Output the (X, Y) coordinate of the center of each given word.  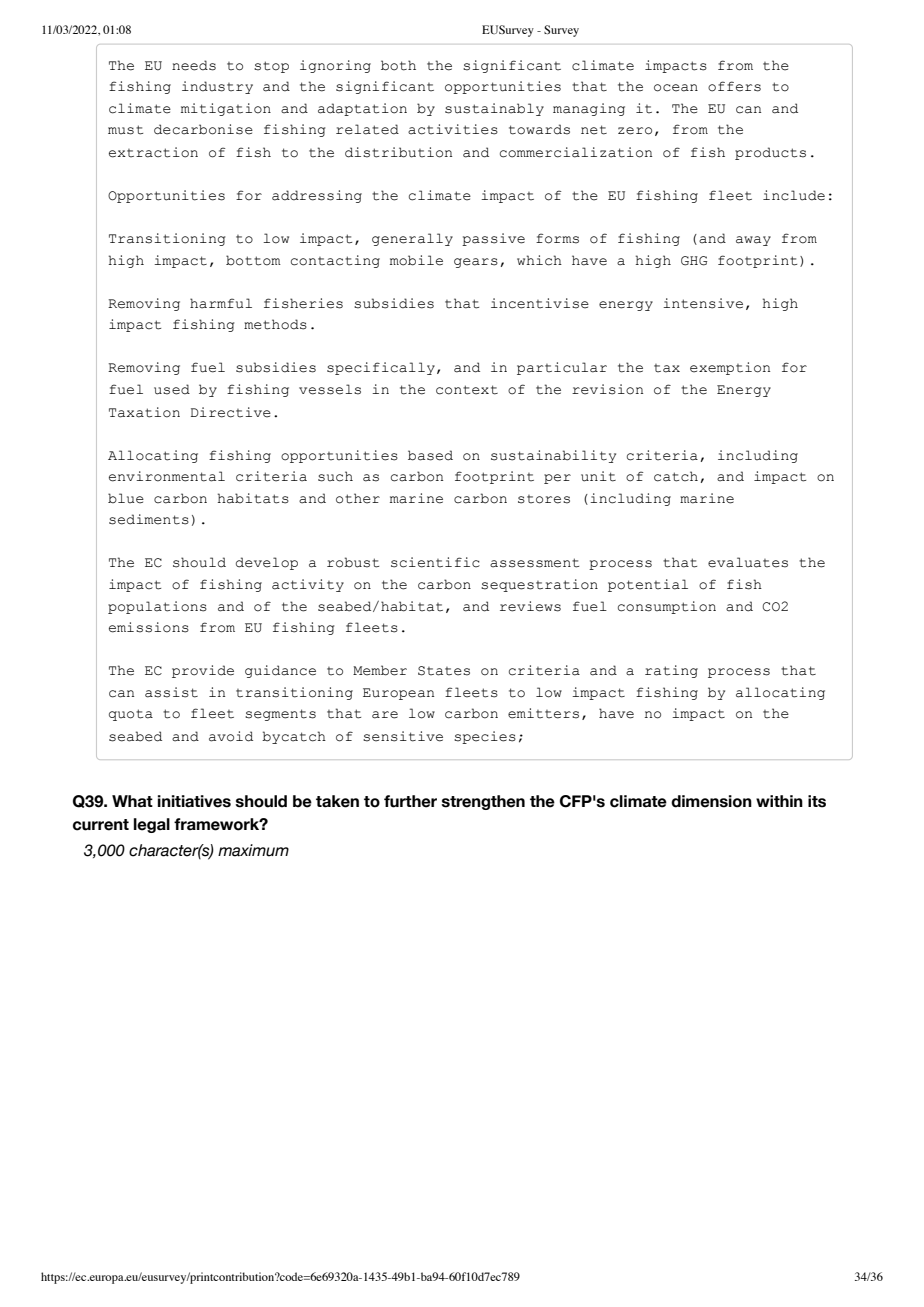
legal (152, 825)
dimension (711, 801)
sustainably (494, 109)
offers (734, 86)
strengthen (483, 802)
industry (217, 87)
